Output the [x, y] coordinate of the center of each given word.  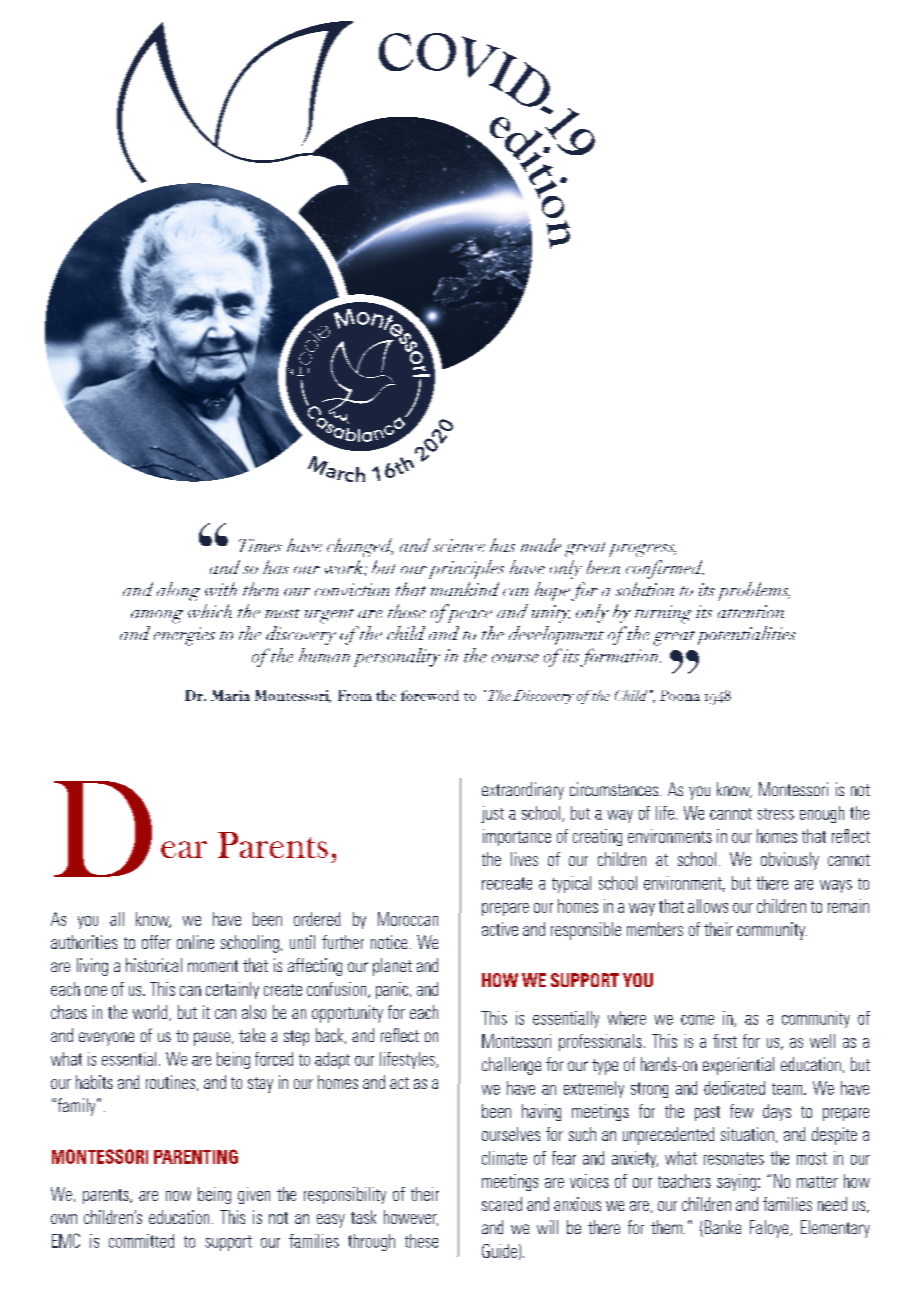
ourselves [511, 1134]
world [151, 1013]
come [697, 1020]
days [777, 1112]
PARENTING [196, 1156]
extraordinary [523, 791]
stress [776, 814]
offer [156, 942]
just [492, 814]
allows [708, 906]
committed [141, 1241]
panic [392, 990]
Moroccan [408, 919]
